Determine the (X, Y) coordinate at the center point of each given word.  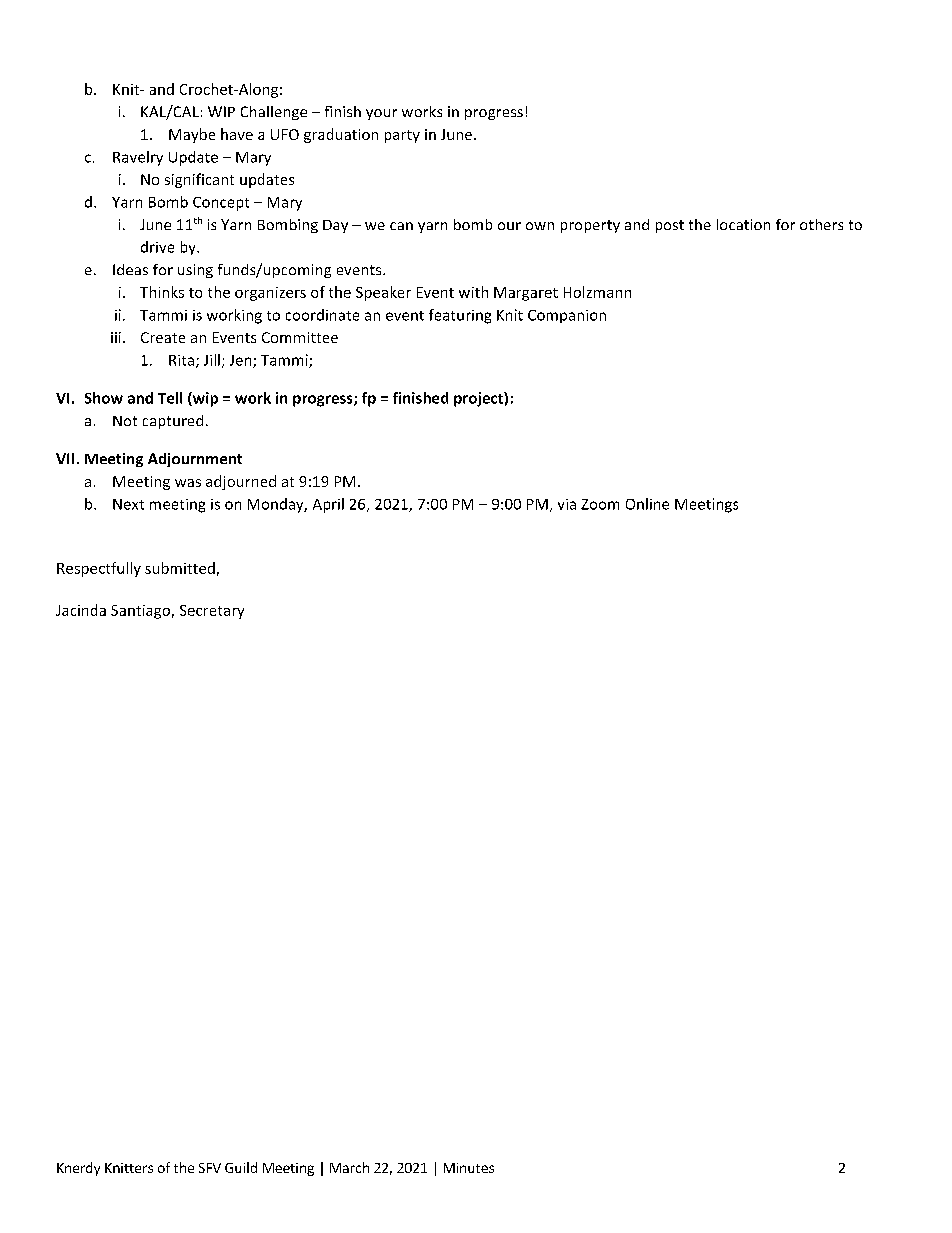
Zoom (600, 504)
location (743, 224)
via (567, 504)
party (402, 136)
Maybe (192, 135)
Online (647, 504)
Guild (241, 1167)
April (328, 505)
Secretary (212, 612)
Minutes (469, 1168)
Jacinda (81, 610)
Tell (170, 398)
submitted (180, 568)
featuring (460, 316)
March (349, 1167)
